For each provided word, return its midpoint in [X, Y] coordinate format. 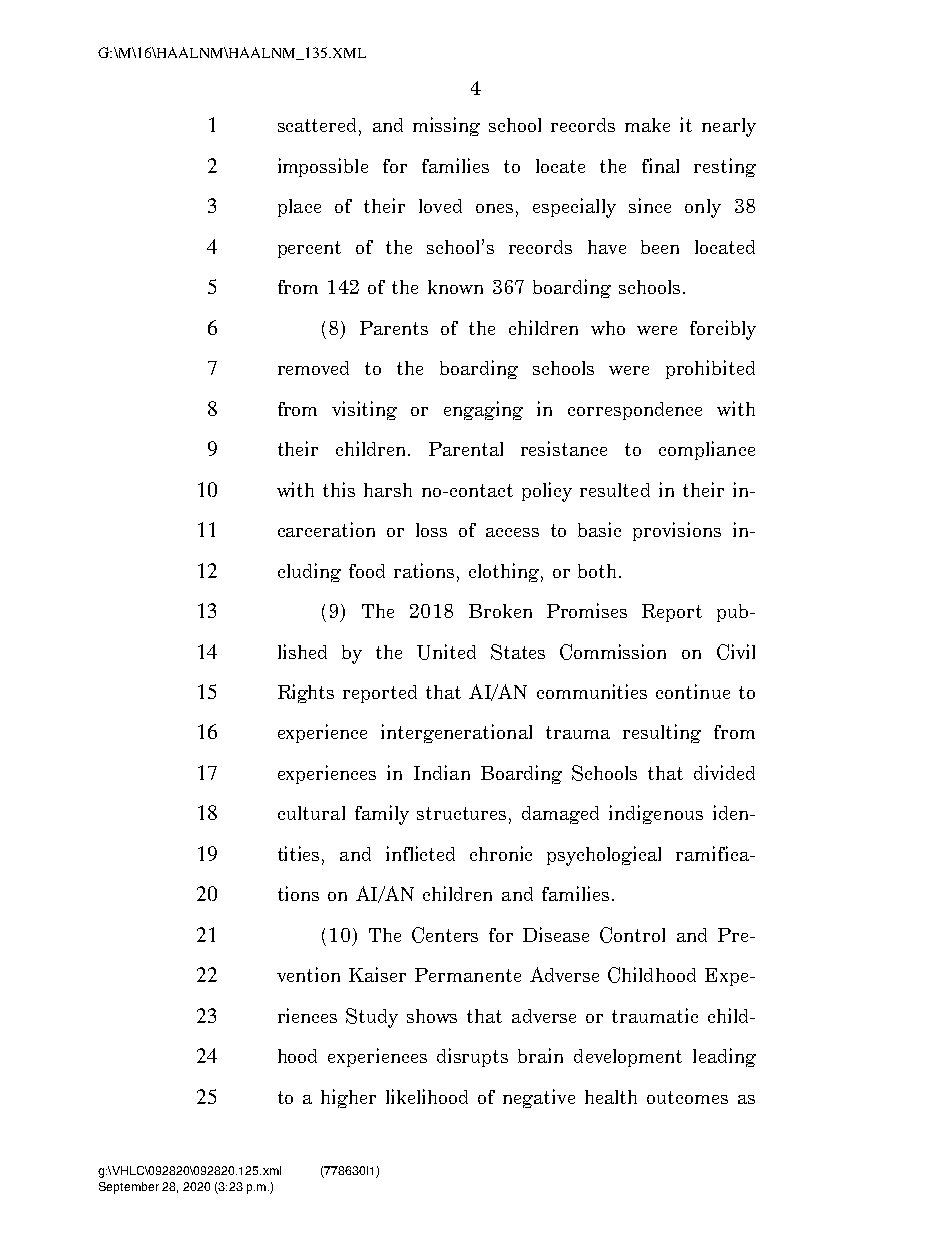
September [129, 1188]
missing [446, 126]
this [339, 489]
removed [313, 368]
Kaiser [377, 974]
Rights [306, 693]
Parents [394, 328]
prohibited [710, 369]
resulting [662, 733]
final [660, 165]
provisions [677, 531]
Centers [445, 935]
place [299, 208]
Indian [442, 772]
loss [431, 530]
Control [632, 935]
